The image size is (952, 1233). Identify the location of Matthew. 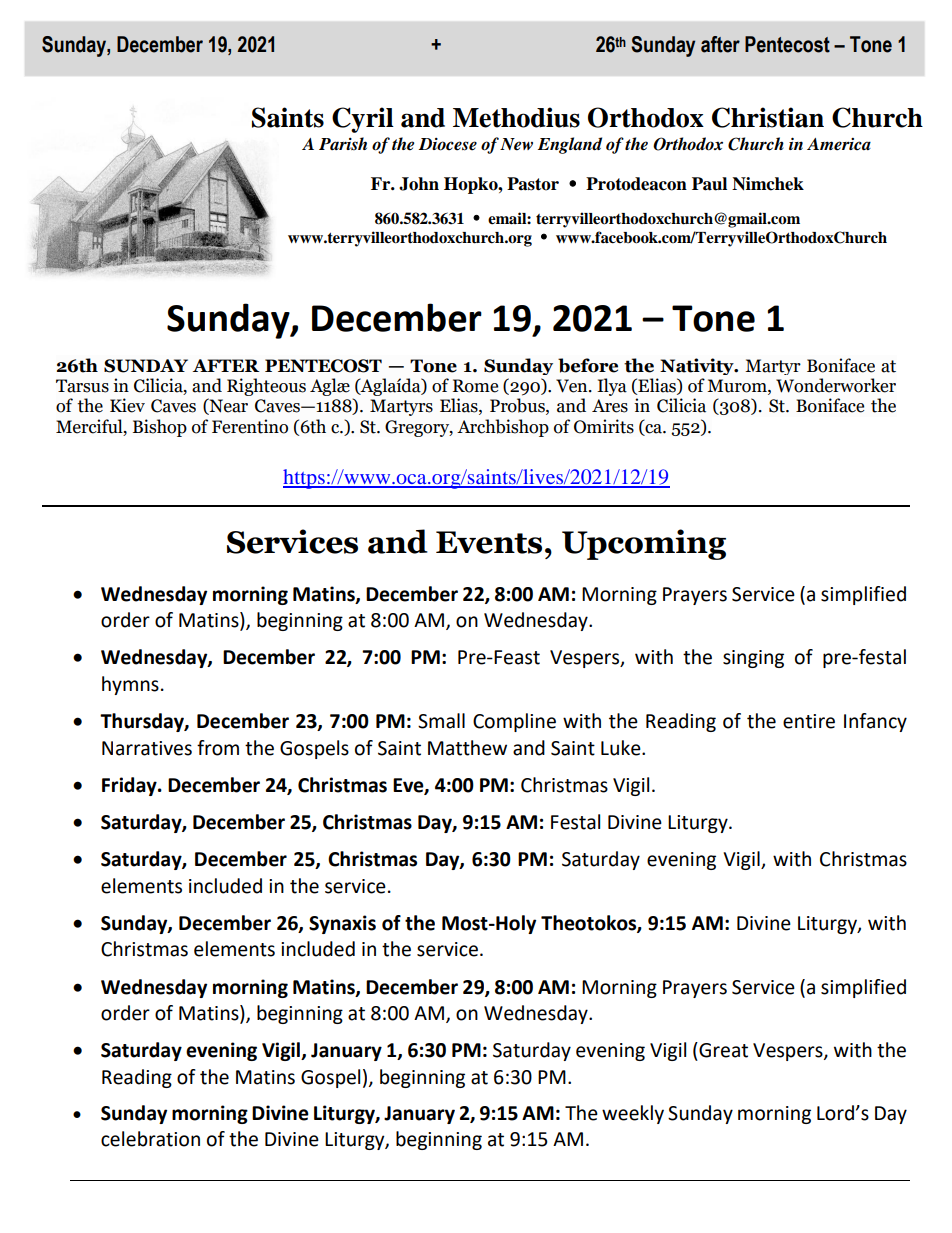
(467, 748).
